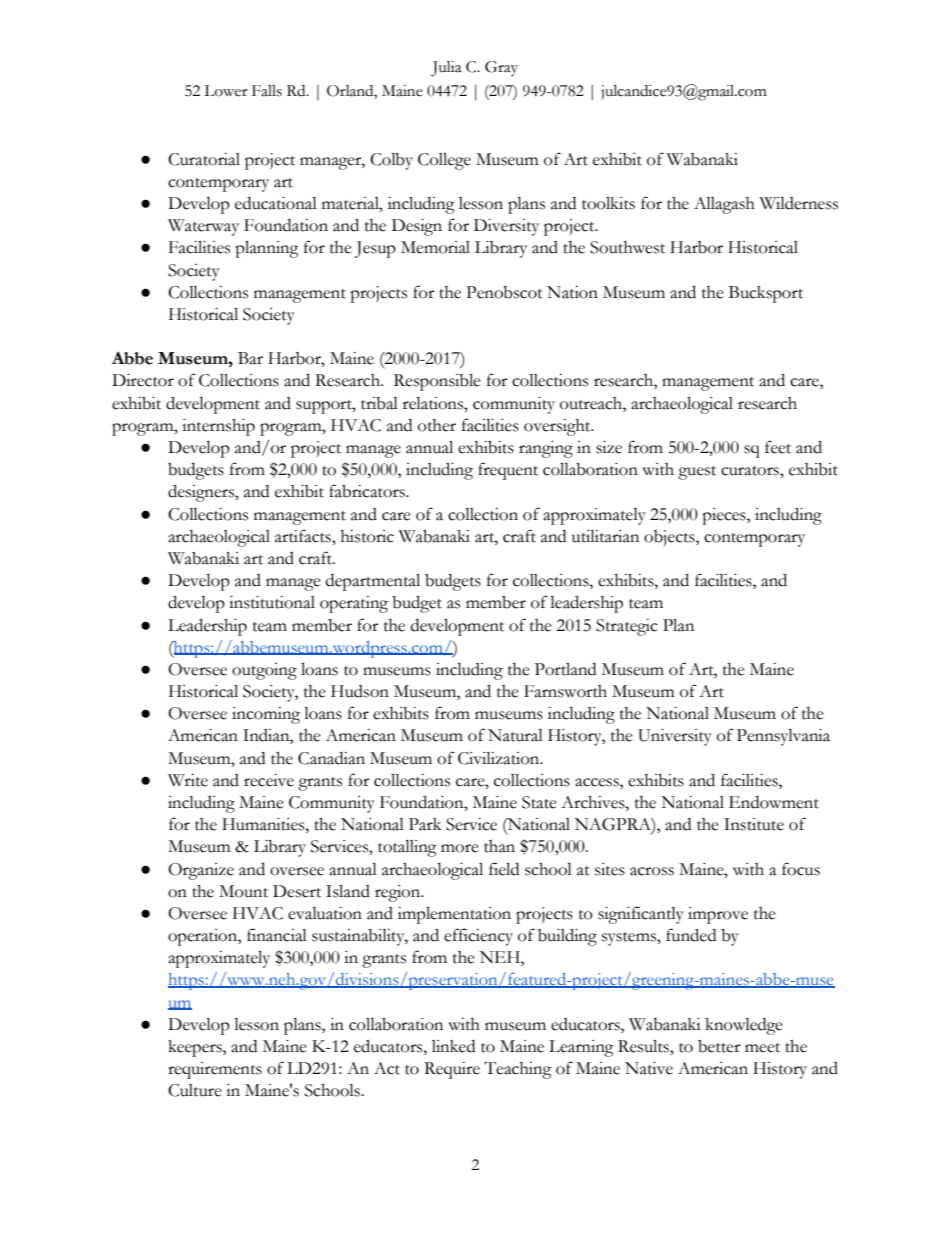 This screenshot has width=952, height=1233. What do you see at coordinates (203, 227) in the screenshot?
I see `Waterway` at bounding box center [203, 227].
